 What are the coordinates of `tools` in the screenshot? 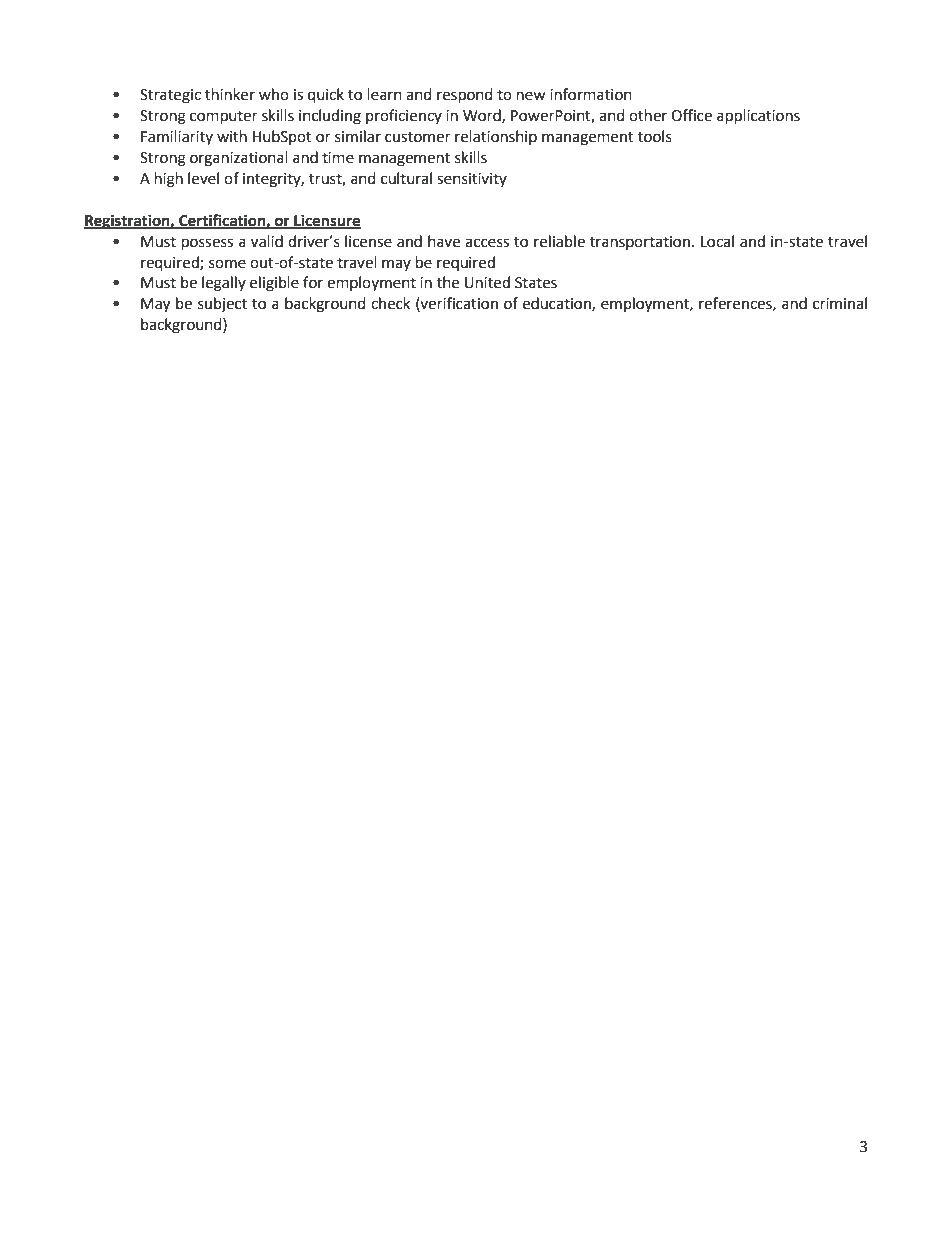 It's located at (655, 136).
